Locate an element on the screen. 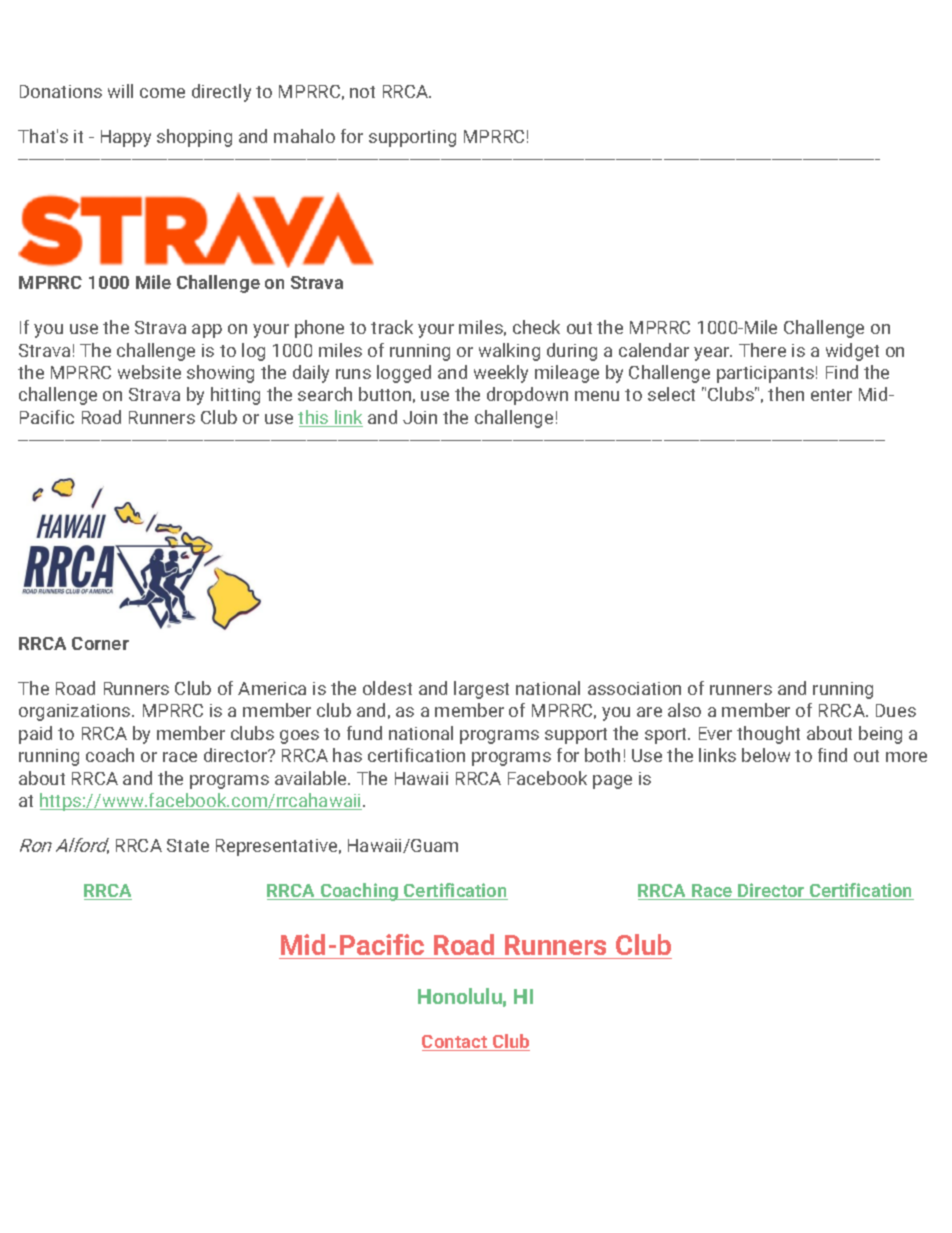 The image size is (952, 1233). State is located at coordinates (188, 845).
